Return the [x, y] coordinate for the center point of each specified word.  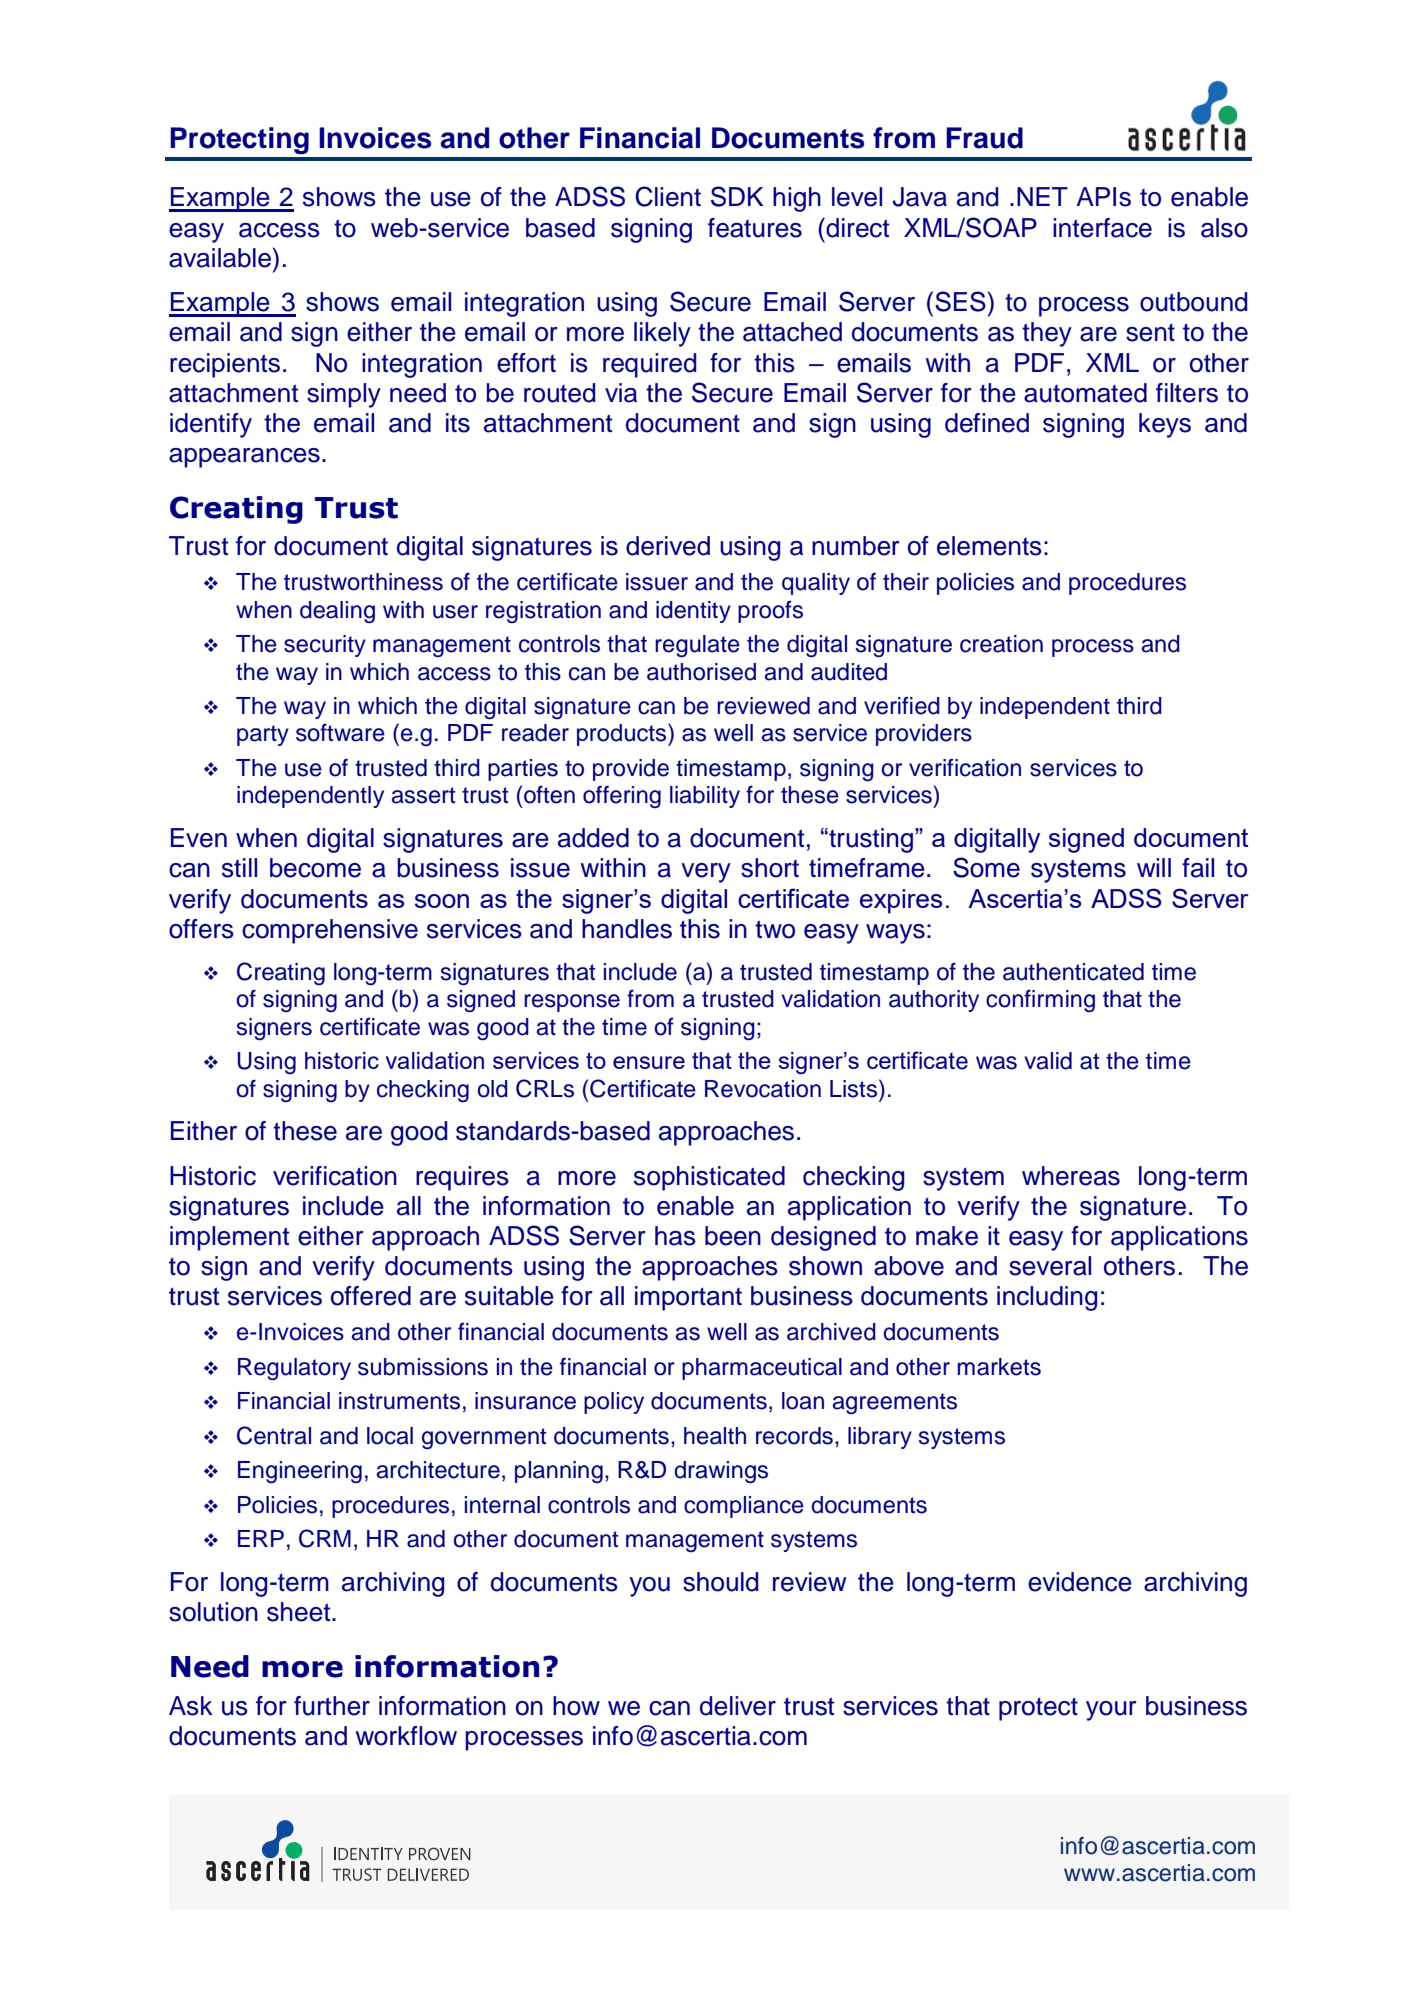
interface [1102, 228]
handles [627, 929]
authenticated [1073, 972]
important [688, 1298]
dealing [337, 612]
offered [371, 1296]
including [1047, 1298]
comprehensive [330, 931]
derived [668, 546]
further [332, 1706]
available [220, 258]
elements [989, 546]
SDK [737, 196]
